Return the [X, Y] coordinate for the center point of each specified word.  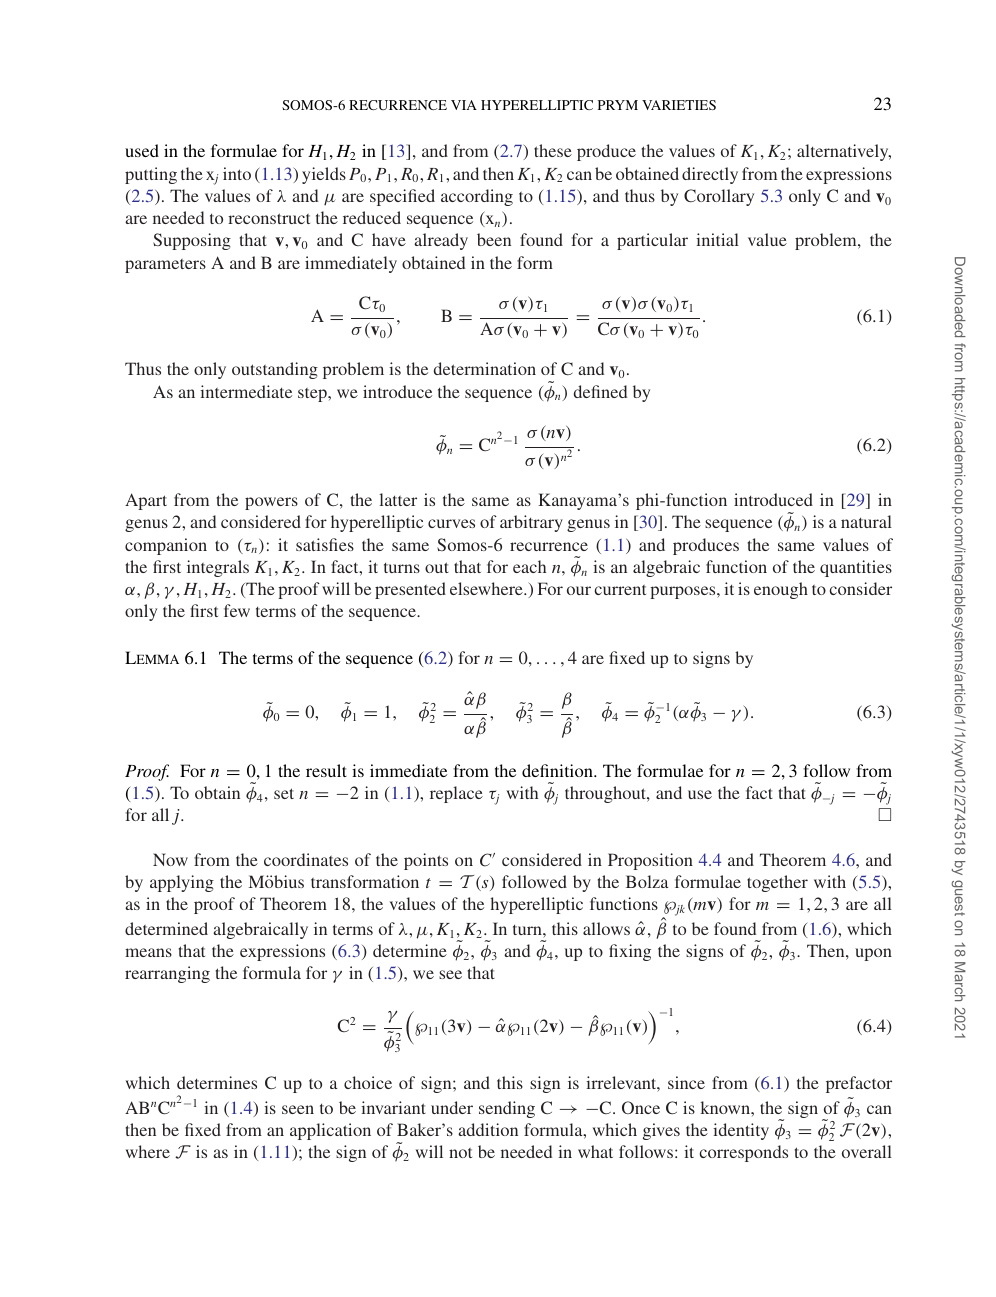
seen [298, 1109]
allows [606, 928]
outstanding [275, 370]
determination [485, 368]
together [777, 883]
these [553, 150]
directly [710, 175]
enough [781, 590]
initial [717, 239]
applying [182, 883]
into [237, 173]
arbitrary [531, 523]
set [284, 793]
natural [866, 521]
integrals [218, 568]
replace [456, 794]
